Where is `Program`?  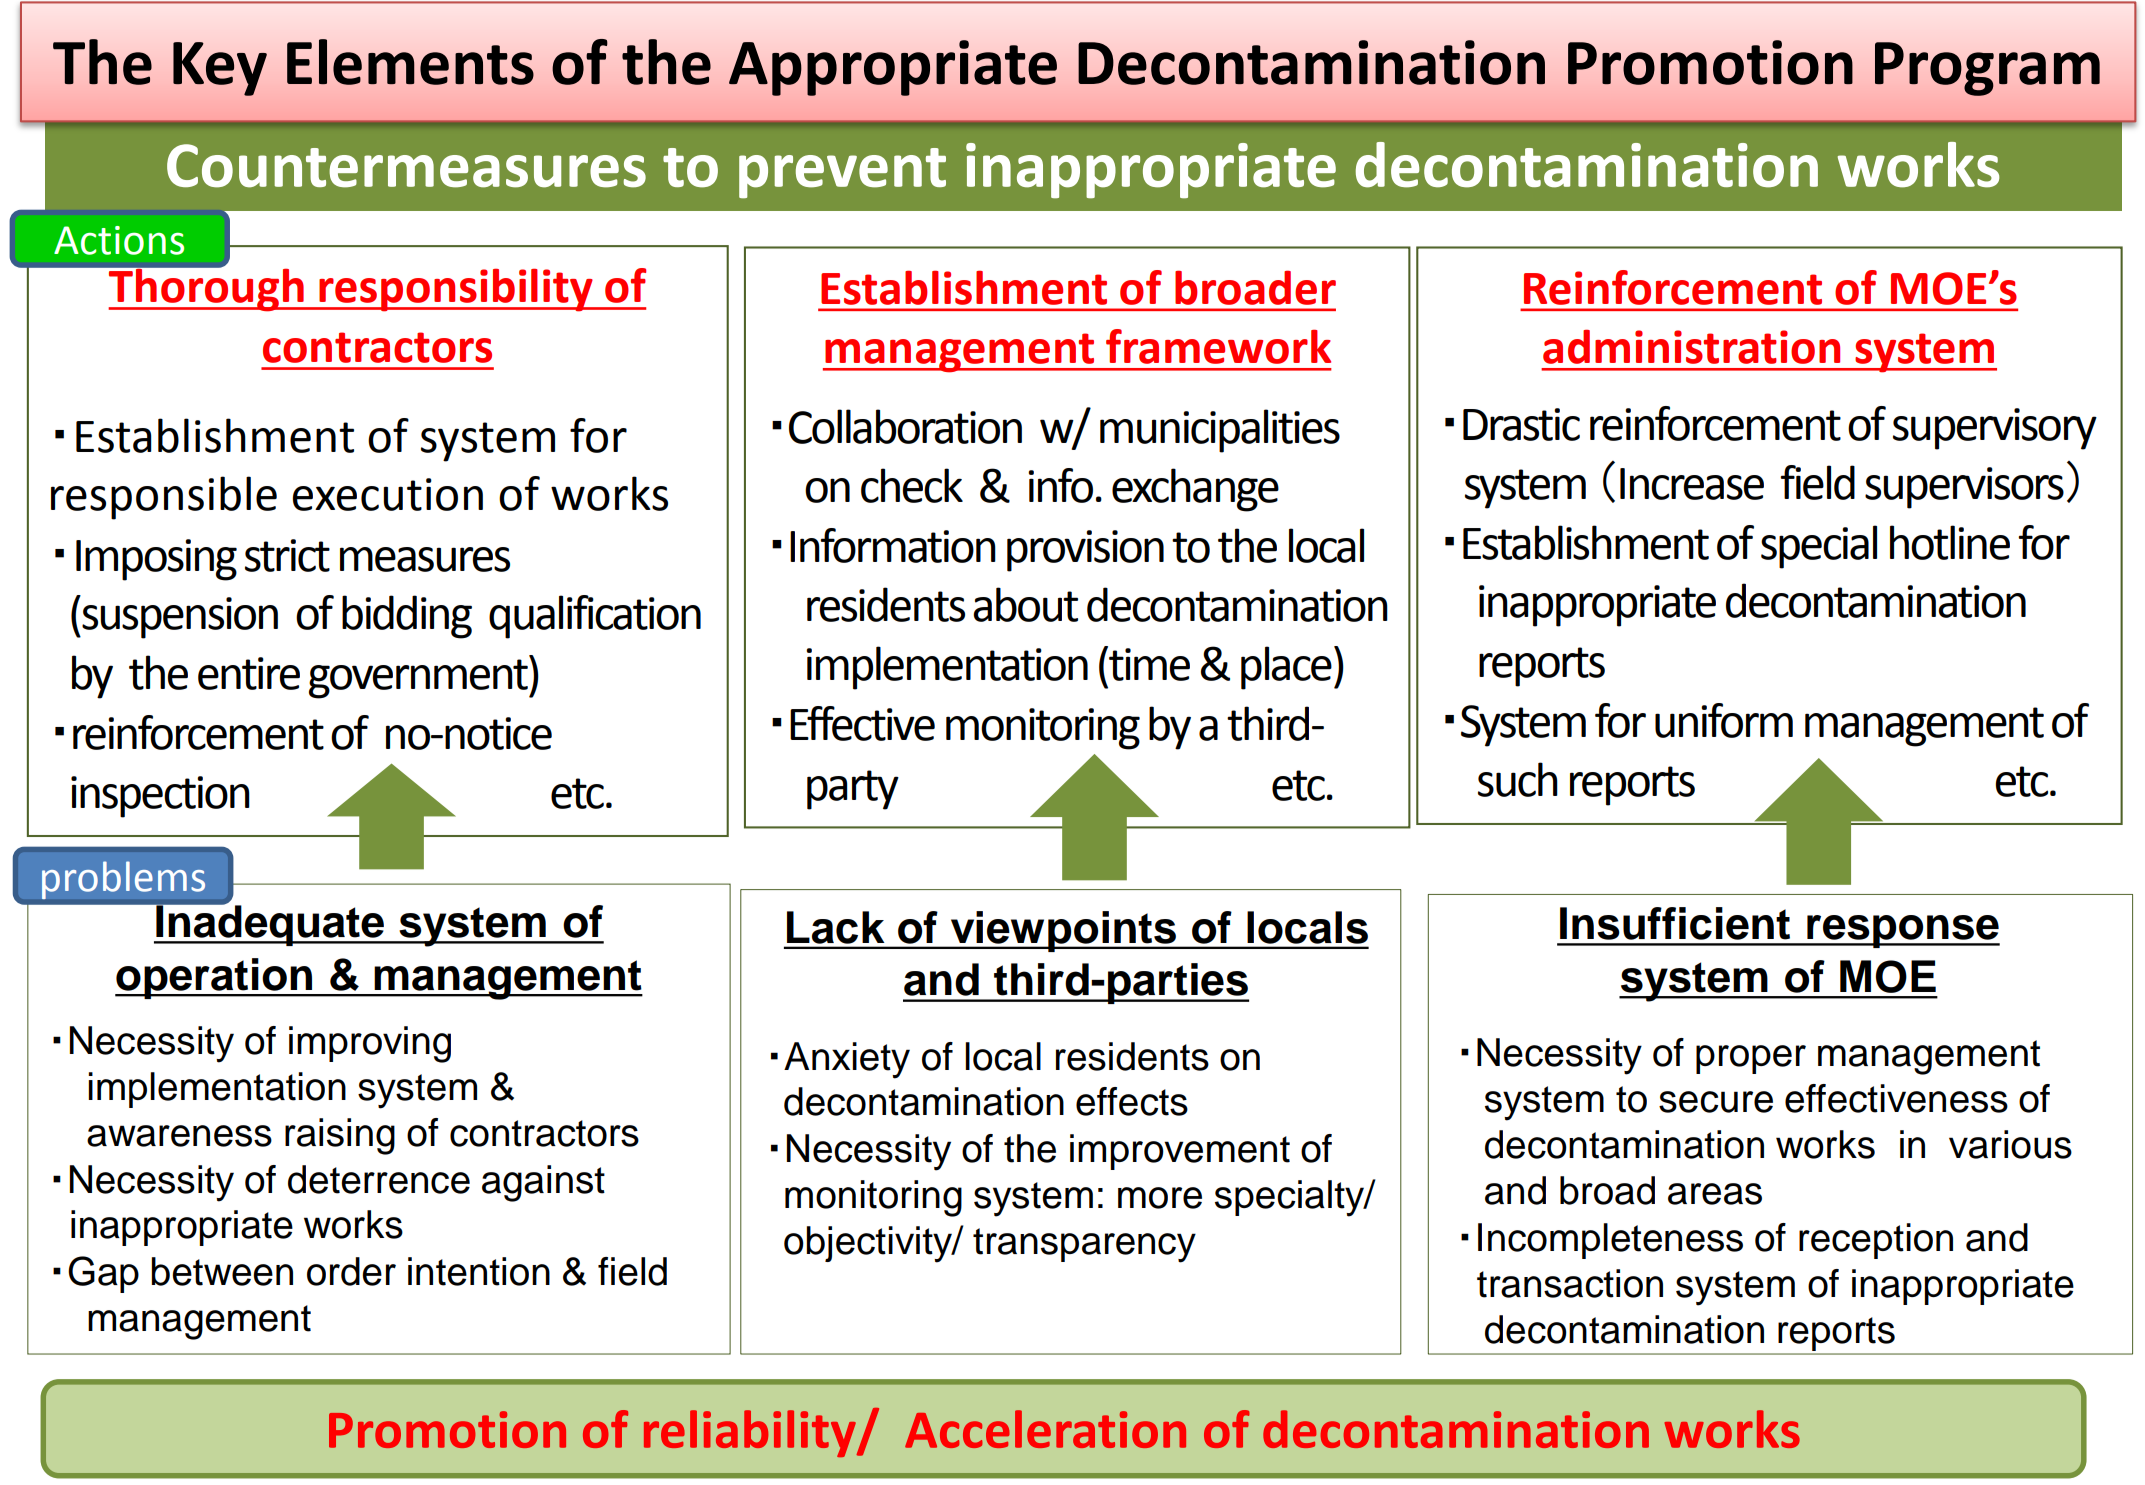 Program is located at coordinates (1987, 69).
